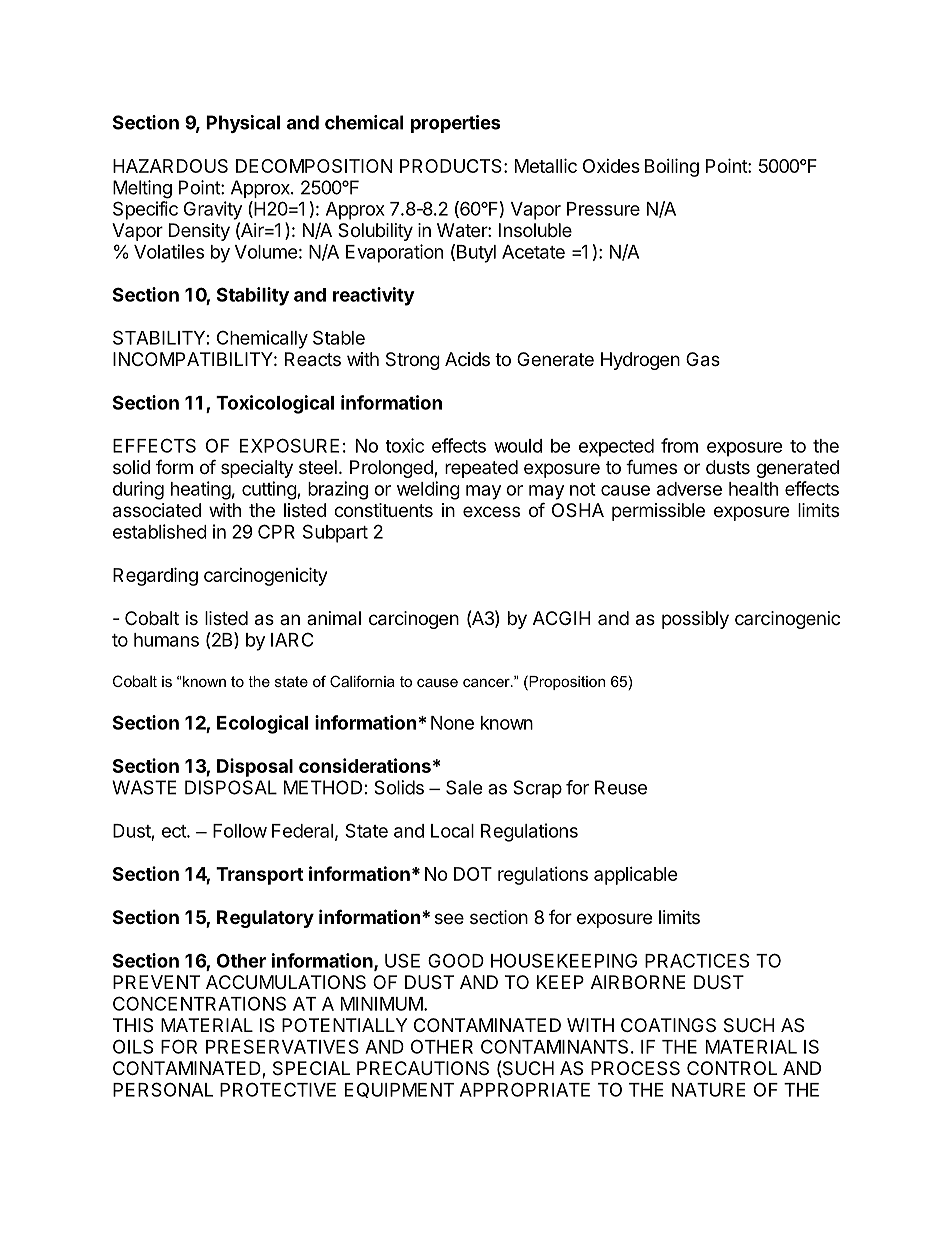 The image size is (952, 1233). Describe the element at coordinates (163, 1089) in the screenshot. I see `PERSONAL` at that location.
